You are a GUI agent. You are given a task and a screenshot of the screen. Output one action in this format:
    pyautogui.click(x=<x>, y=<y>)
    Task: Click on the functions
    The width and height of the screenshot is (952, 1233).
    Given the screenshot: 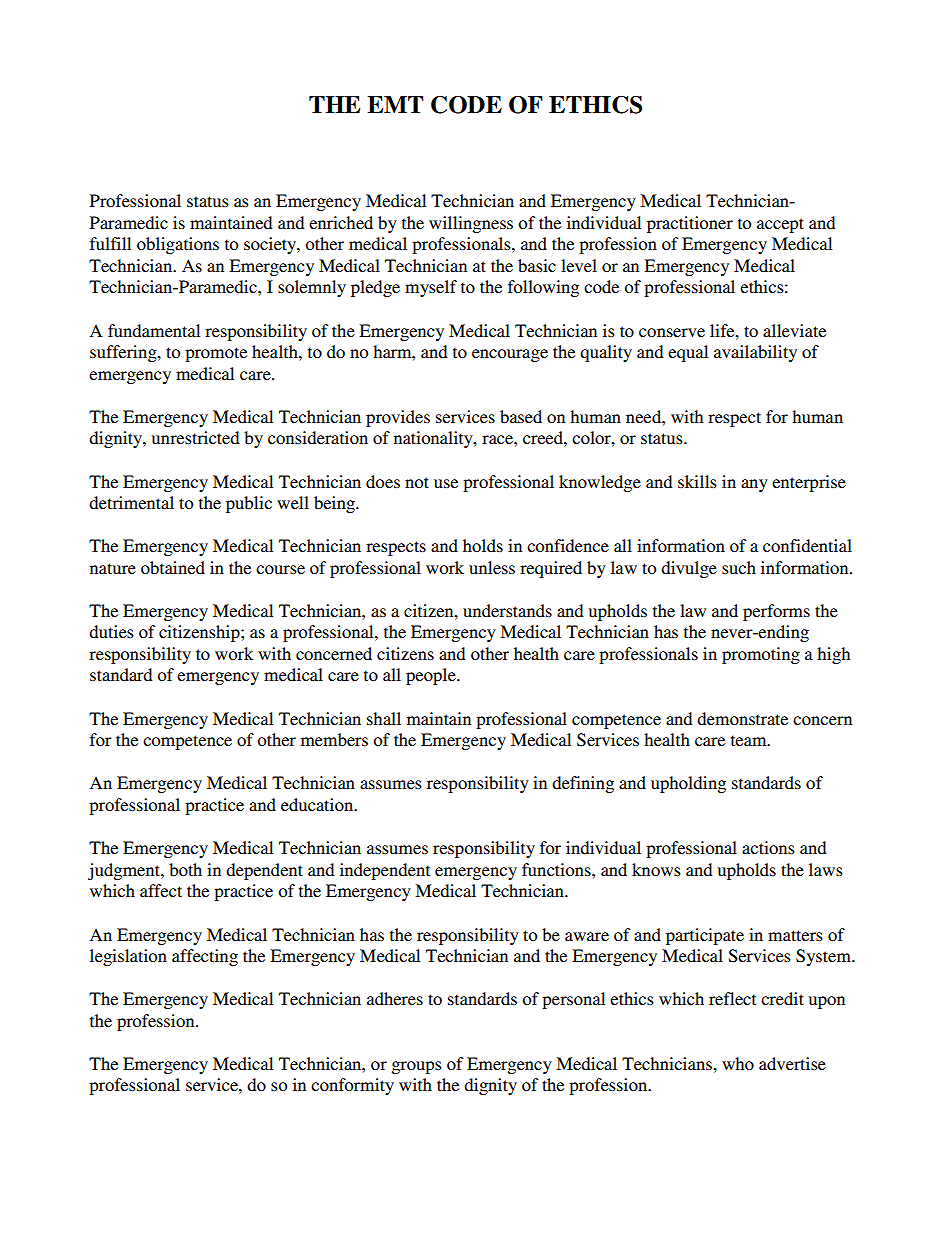 What is the action you would take?
    pyautogui.click(x=557, y=869)
